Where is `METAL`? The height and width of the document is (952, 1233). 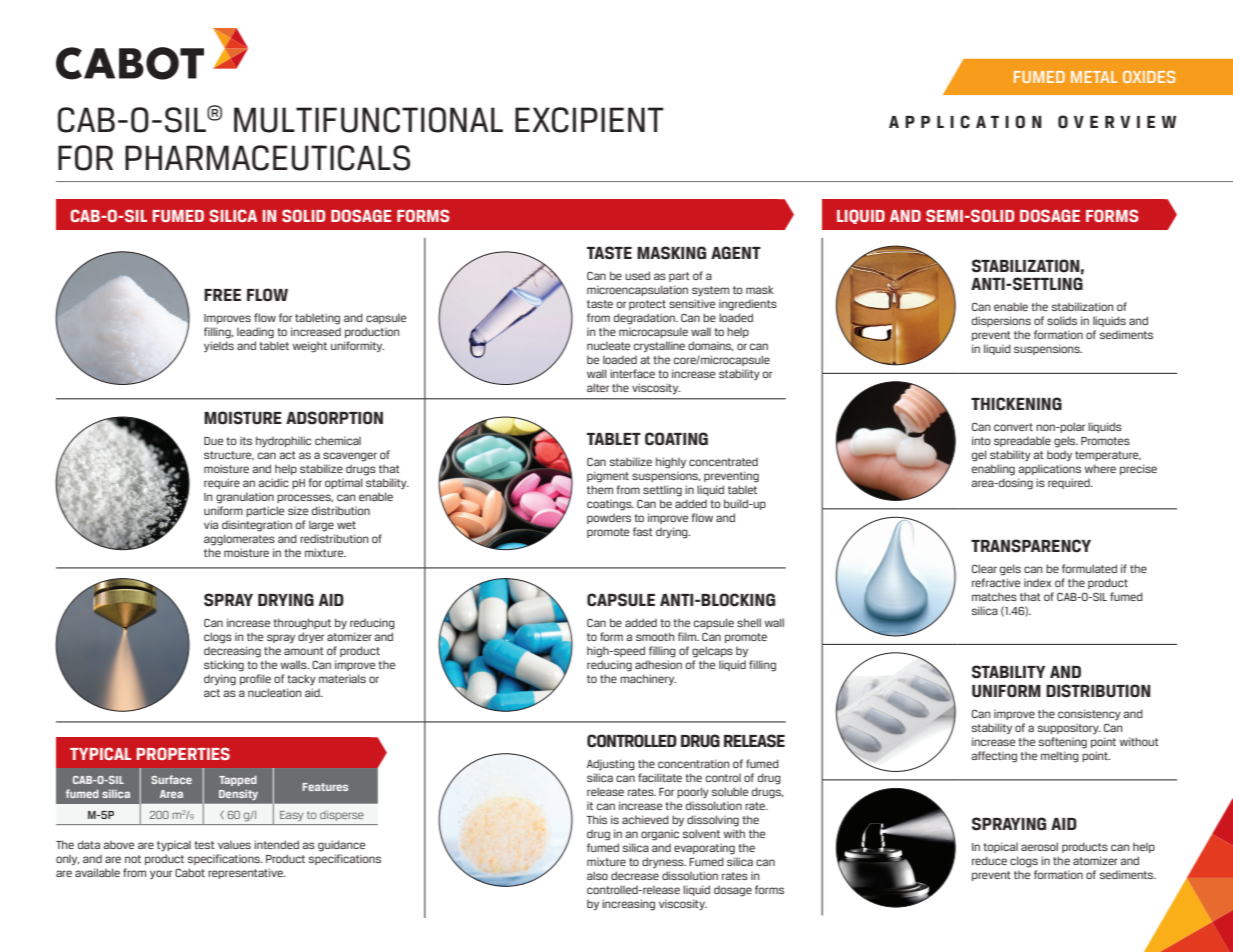
METAL is located at coordinates (1094, 77).
